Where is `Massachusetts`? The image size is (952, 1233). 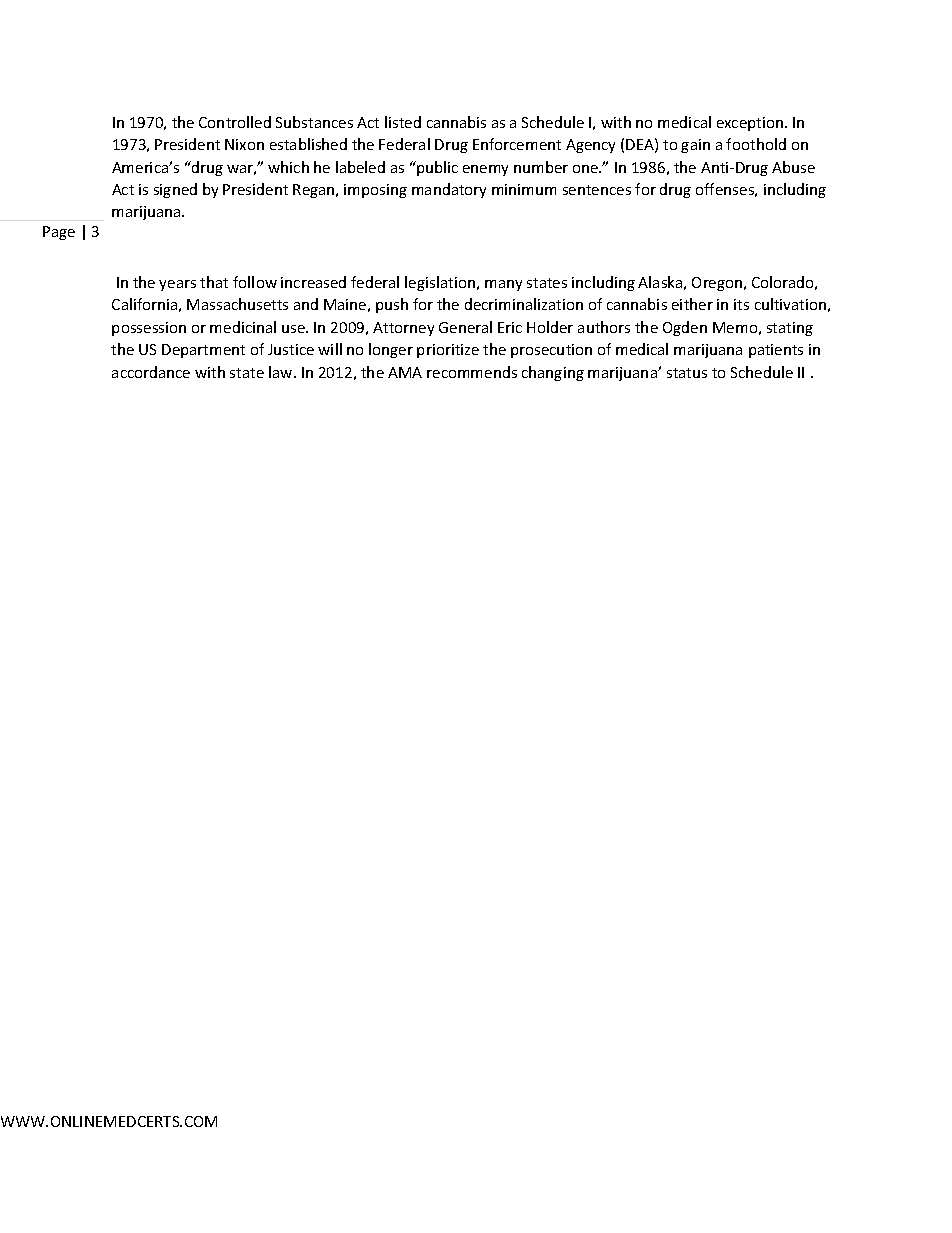 Massachusetts is located at coordinates (237, 304).
